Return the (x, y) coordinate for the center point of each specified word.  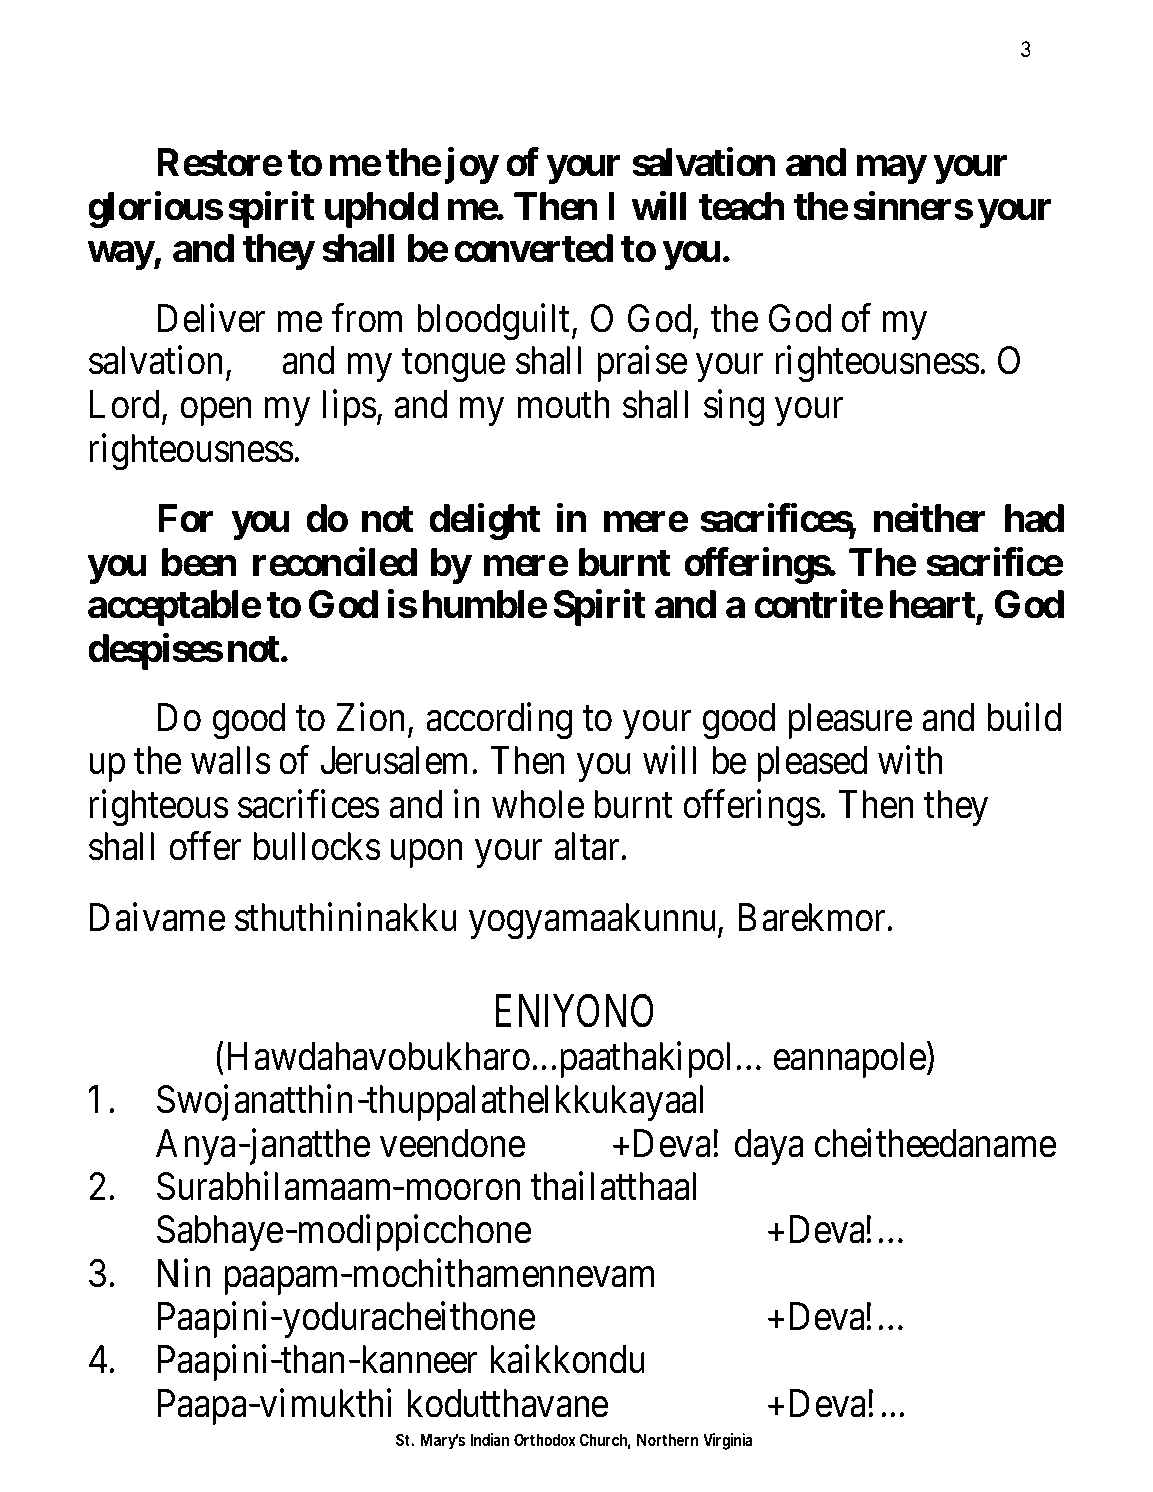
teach (742, 206)
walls (230, 760)
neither (929, 518)
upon (426, 854)
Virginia (727, 1441)
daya (769, 1147)
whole (538, 804)
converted (533, 249)
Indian (489, 1439)
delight (484, 522)
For (185, 518)
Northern (667, 1439)
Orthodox (545, 1439)
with (910, 760)
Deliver (211, 318)
